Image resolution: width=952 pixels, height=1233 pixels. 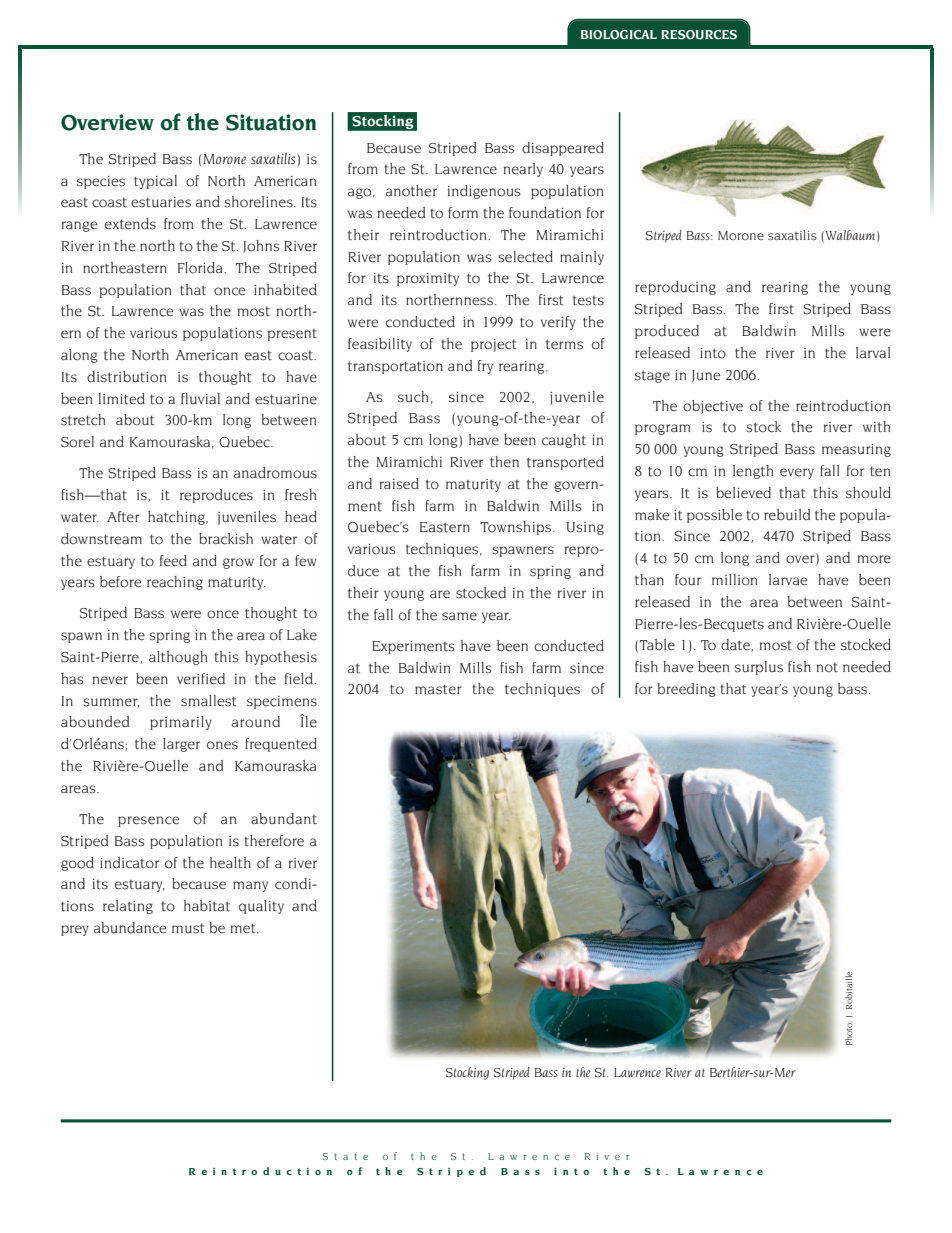 What do you see at coordinates (493, 345) in the document?
I see `project` at bounding box center [493, 345].
